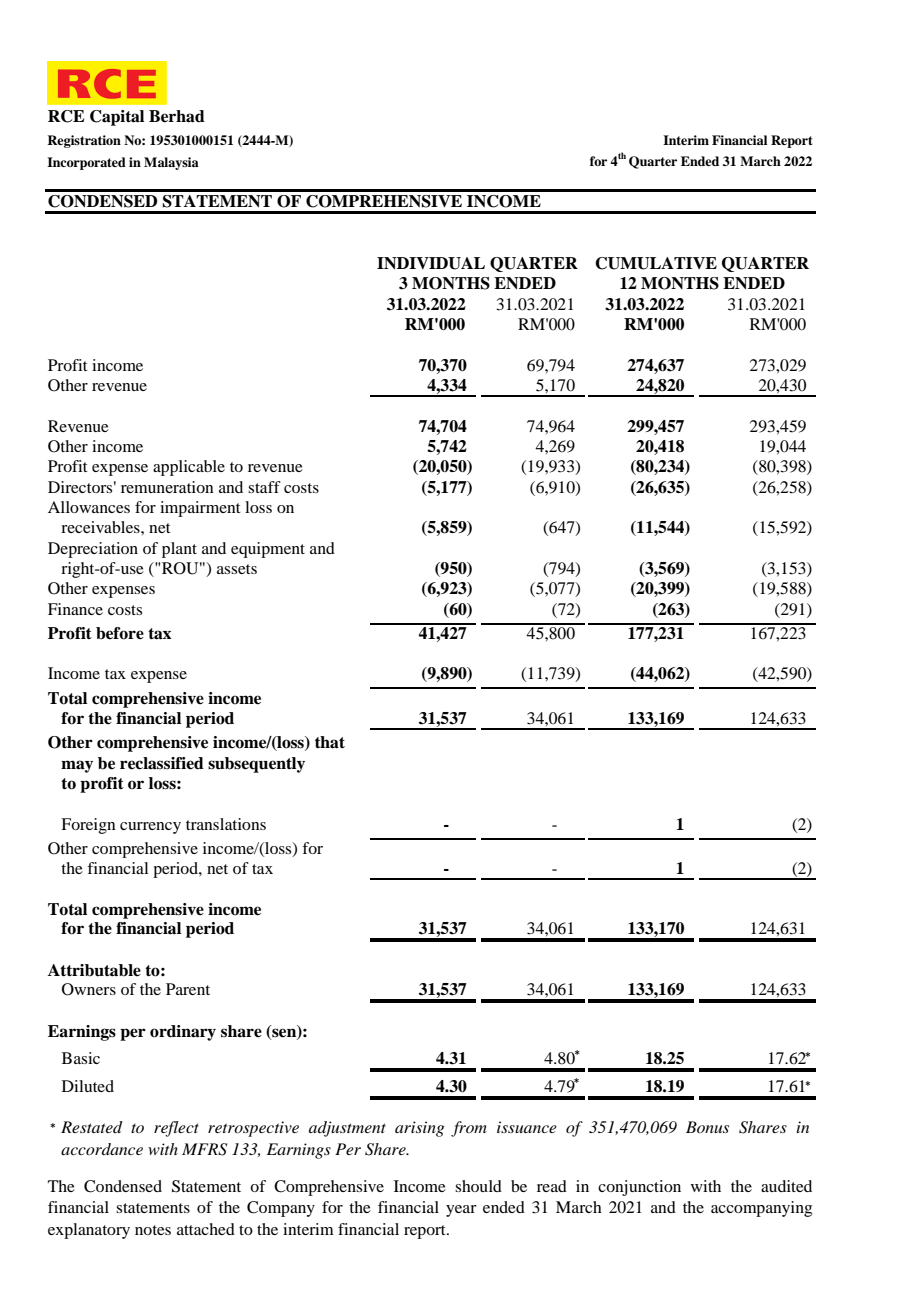  I want to click on conjunction, so click(639, 1188).
